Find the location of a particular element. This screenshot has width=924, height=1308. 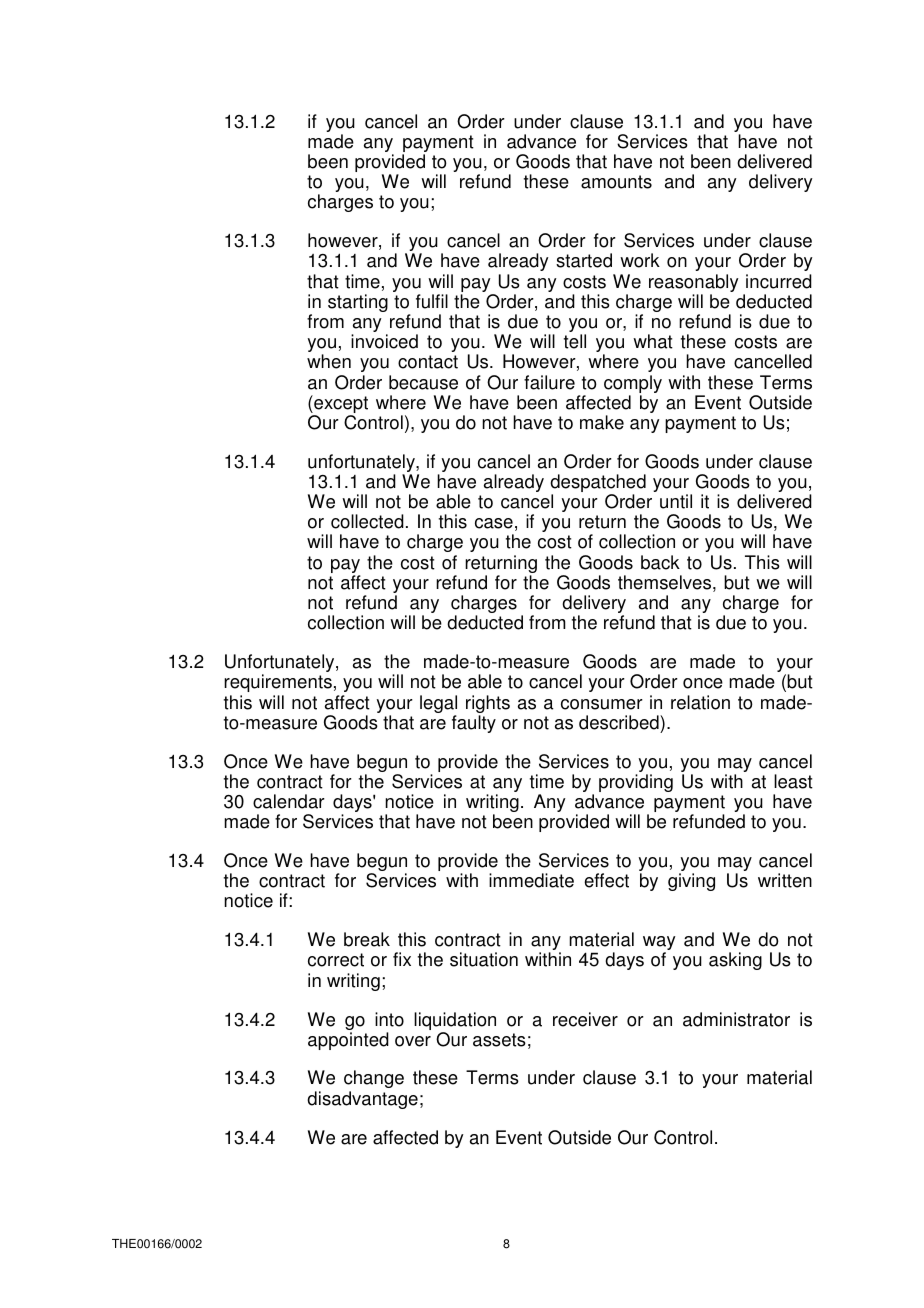

relation is located at coordinates (700, 702).
